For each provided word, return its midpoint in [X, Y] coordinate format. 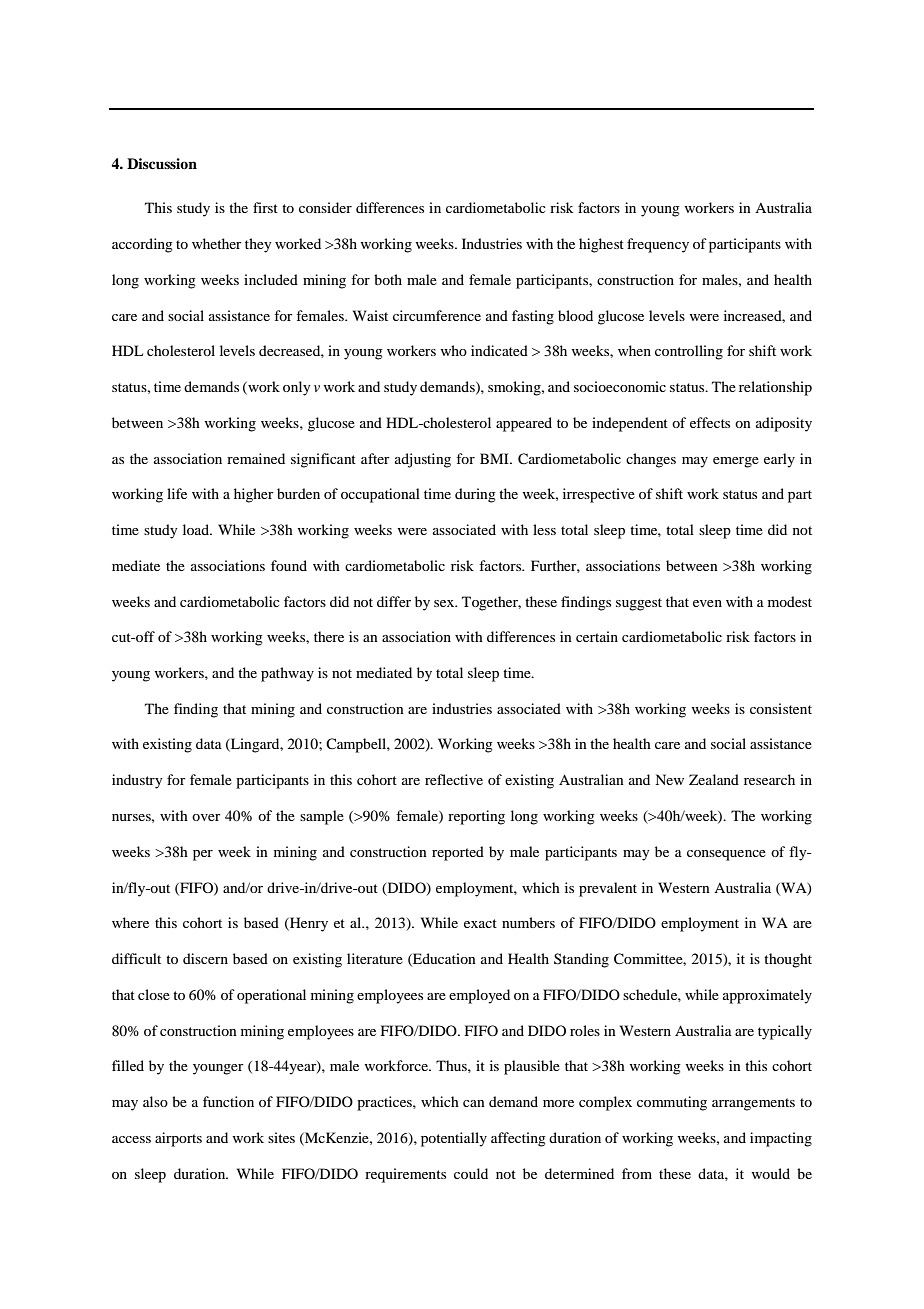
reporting [476, 817]
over [206, 817]
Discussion [162, 163]
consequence [726, 855]
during [475, 495]
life [177, 493]
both [388, 279]
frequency [658, 245]
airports [178, 1139]
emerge [736, 462]
